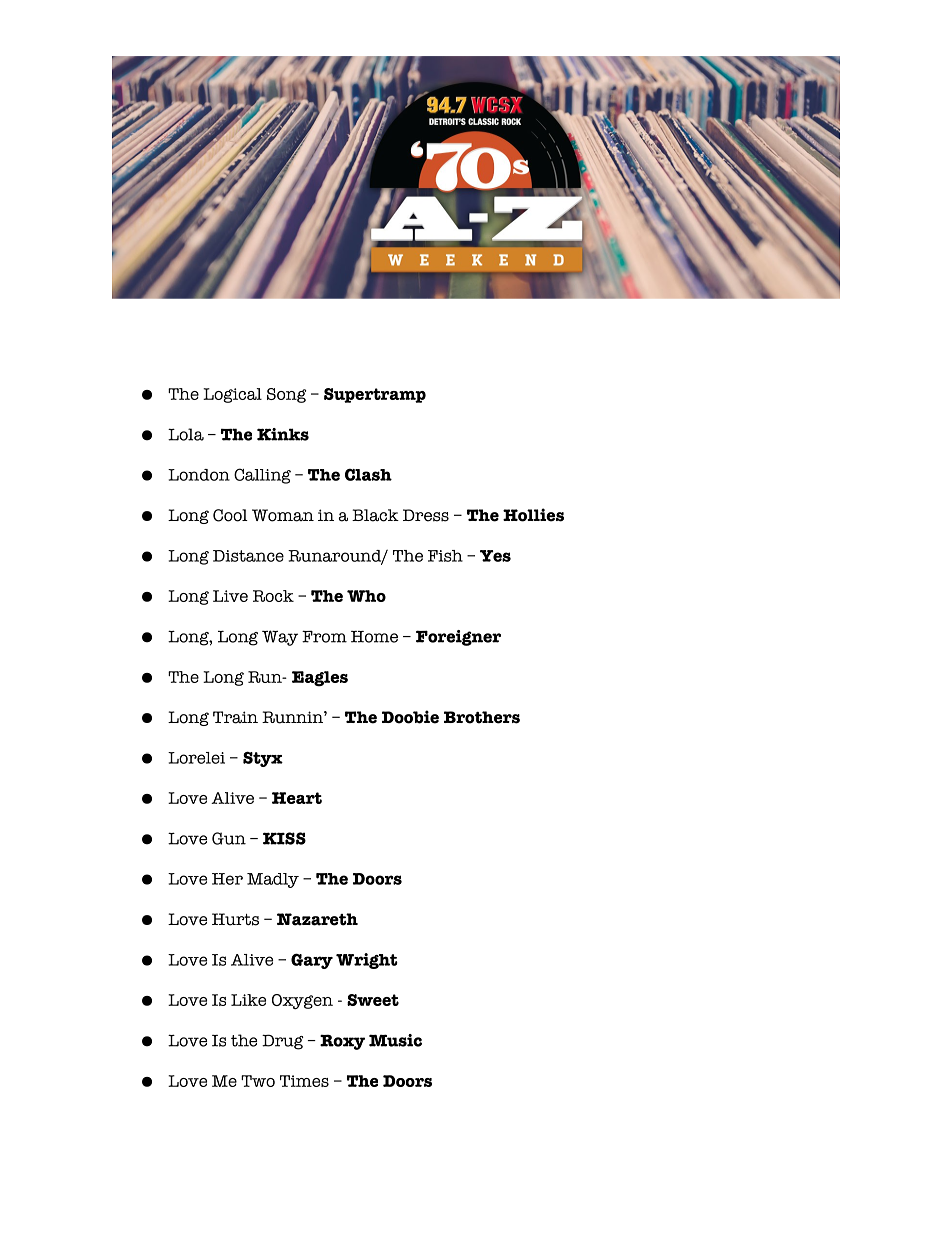  Describe the element at coordinates (235, 717) in the page. I see `Train` at that location.
